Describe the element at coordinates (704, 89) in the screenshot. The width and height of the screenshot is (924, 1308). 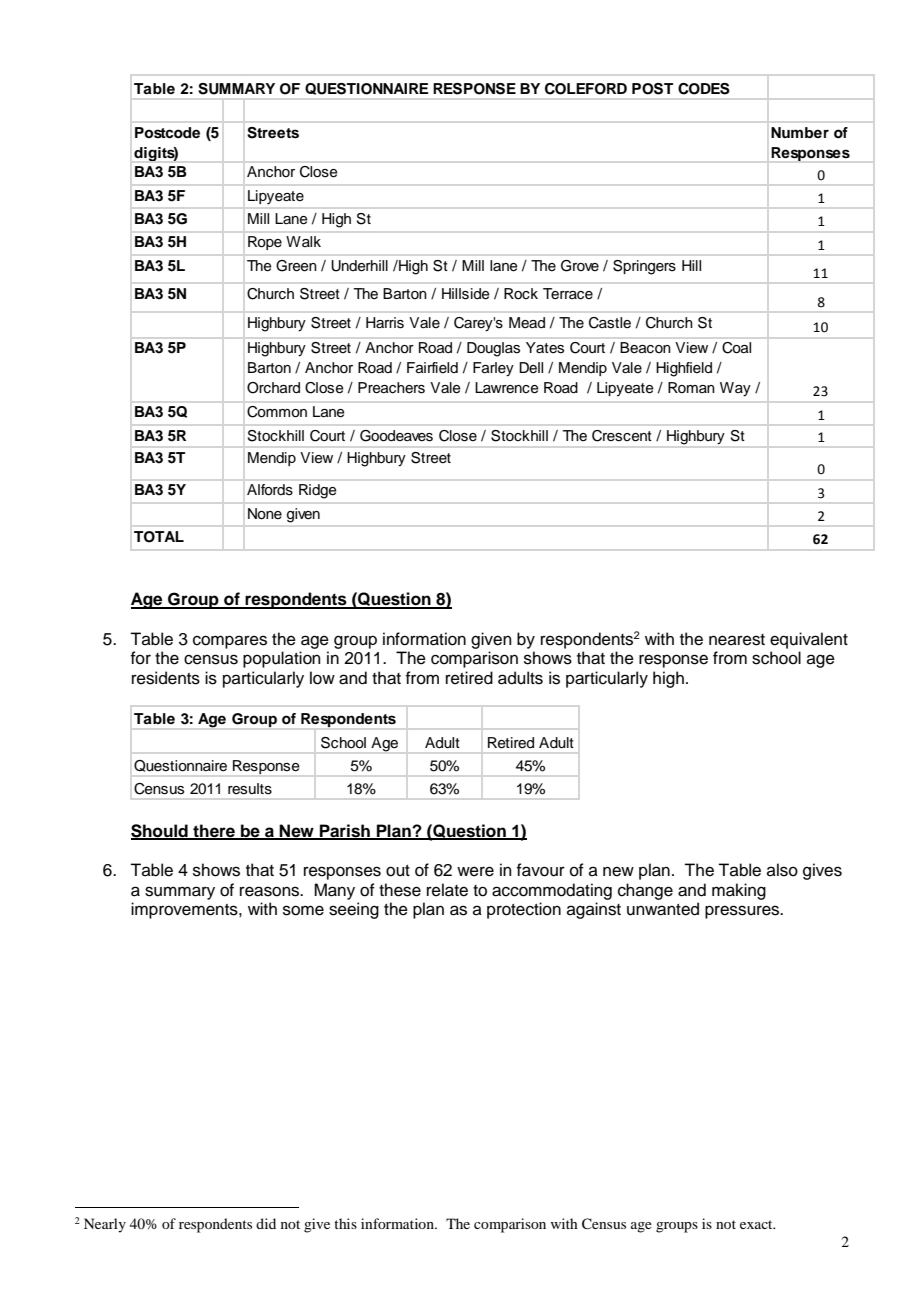
I see `CODES` at that location.
